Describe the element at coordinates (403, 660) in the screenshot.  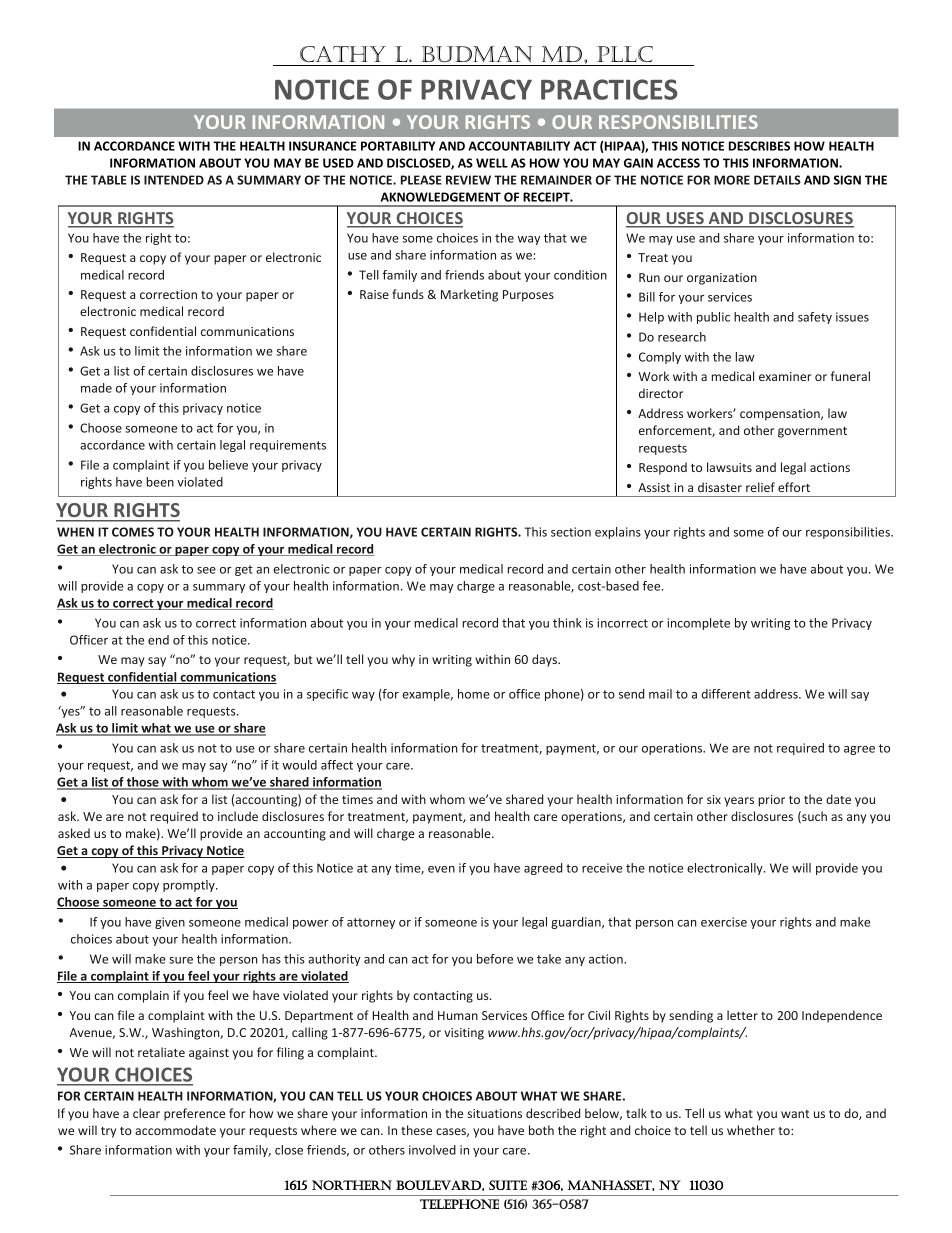
I see `why` at that location.
